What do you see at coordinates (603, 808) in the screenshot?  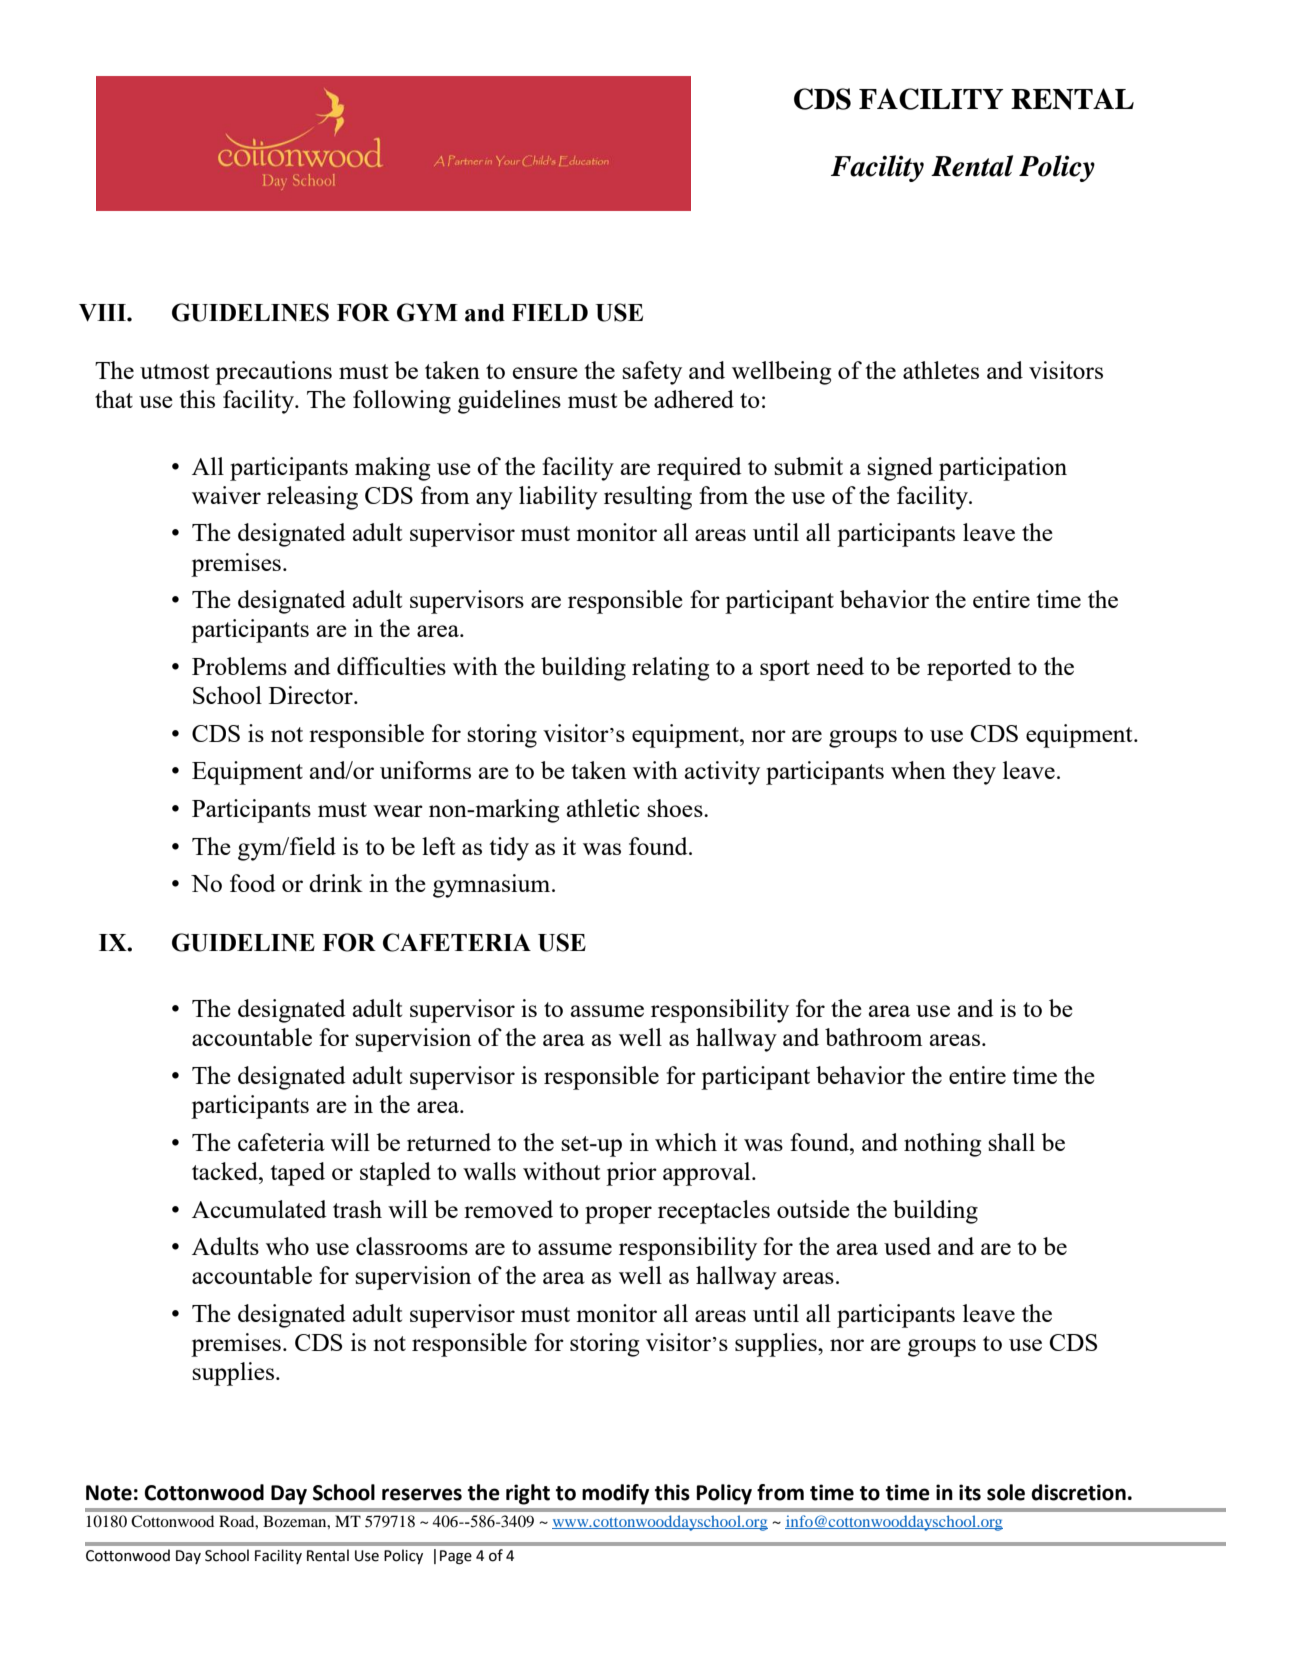 I see `athletic` at bounding box center [603, 808].
